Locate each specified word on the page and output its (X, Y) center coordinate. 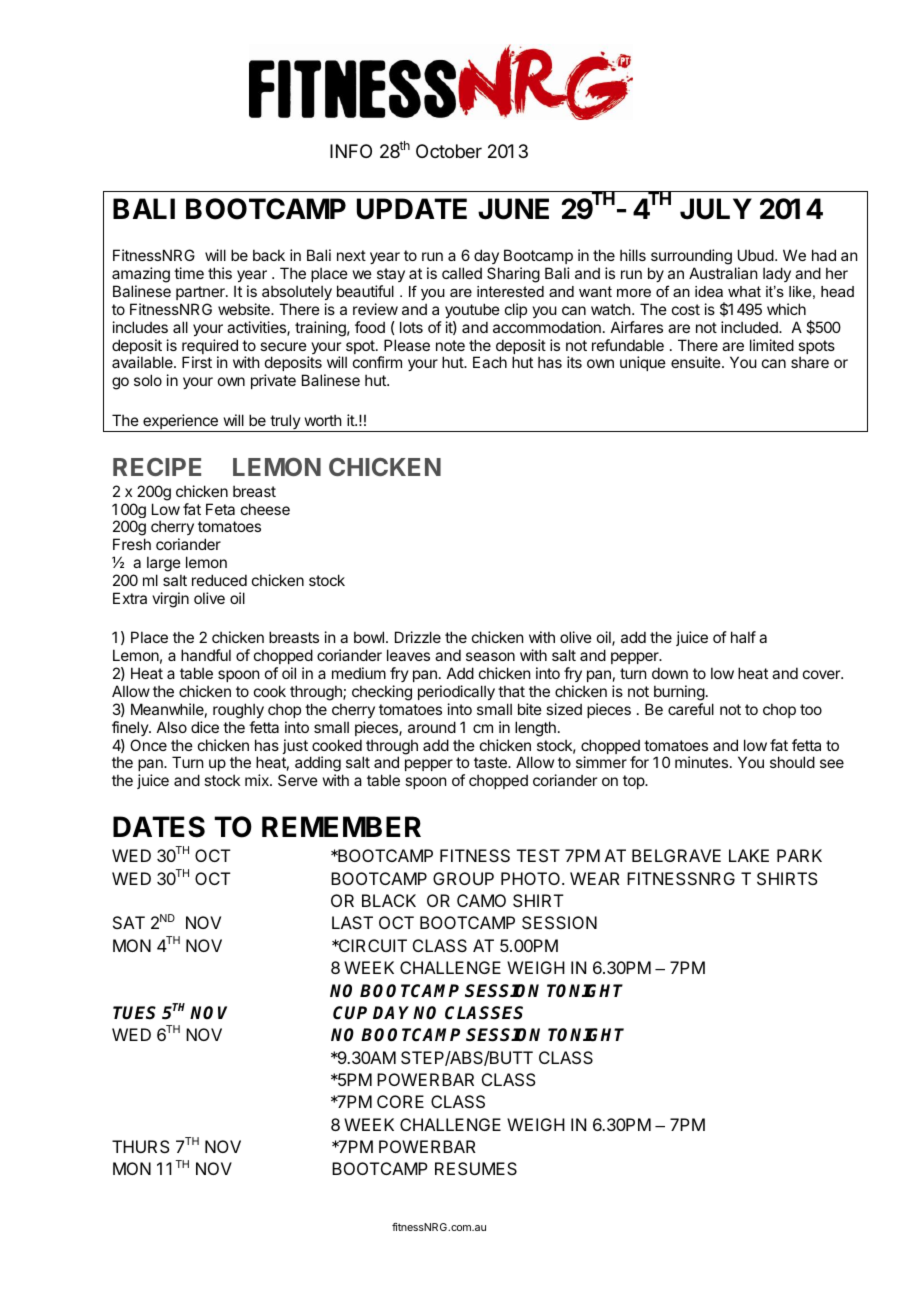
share (810, 362)
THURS (141, 1146)
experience (180, 423)
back (269, 255)
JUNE (513, 209)
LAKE (749, 855)
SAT (129, 922)
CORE (400, 1101)
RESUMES (476, 1168)
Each (490, 362)
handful (206, 655)
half (743, 637)
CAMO (481, 900)
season (490, 656)
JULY (716, 209)
